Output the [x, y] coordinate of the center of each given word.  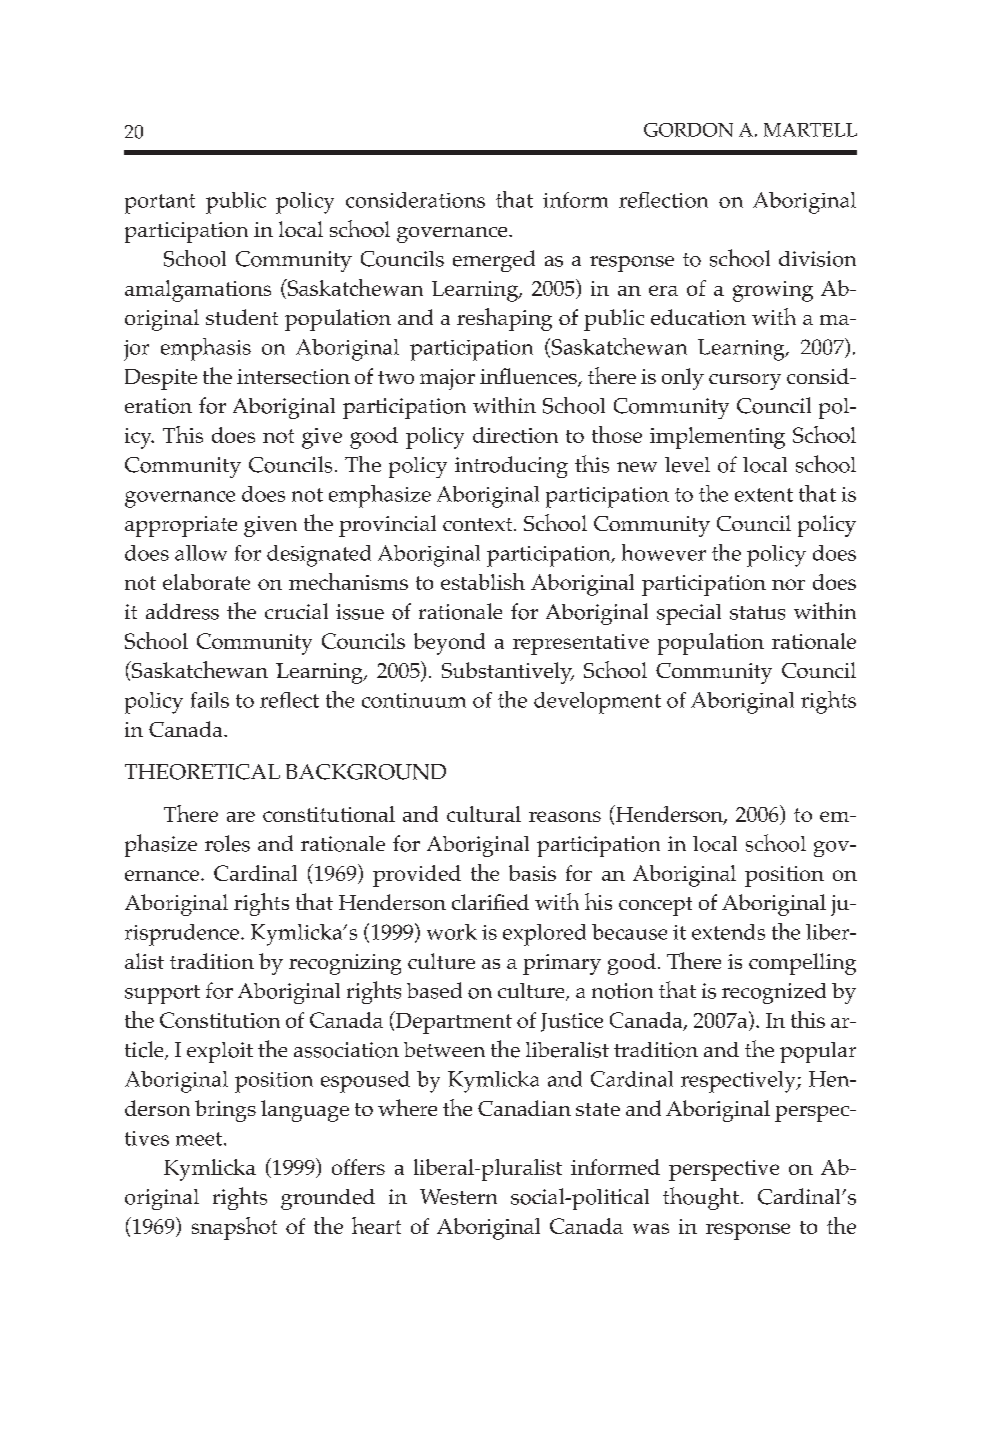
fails [210, 700]
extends [728, 932]
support [162, 994]
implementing [717, 438]
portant [160, 204]
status [757, 613]
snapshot [234, 1228]
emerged [494, 261]
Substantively [508, 673]
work [452, 932]
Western [458, 1197]
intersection [293, 376]
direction [515, 435]
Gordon [688, 130]
